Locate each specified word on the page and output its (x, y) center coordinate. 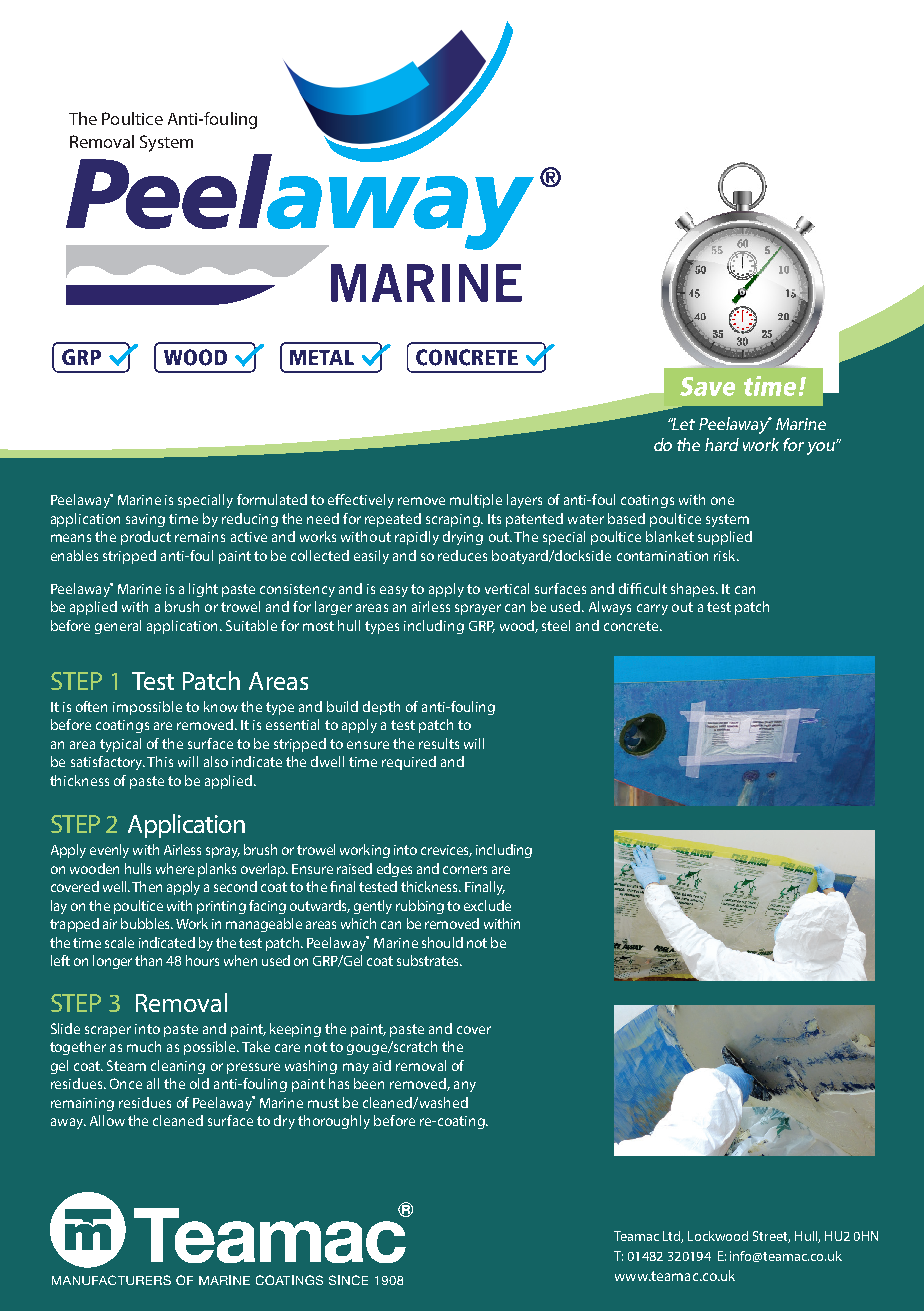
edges (394, 870)
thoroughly (334, 1122)
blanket (670, 536)
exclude (487, 905)
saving (145, 520)
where (175, 868)
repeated (393, 520)
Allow (107, 1120)
